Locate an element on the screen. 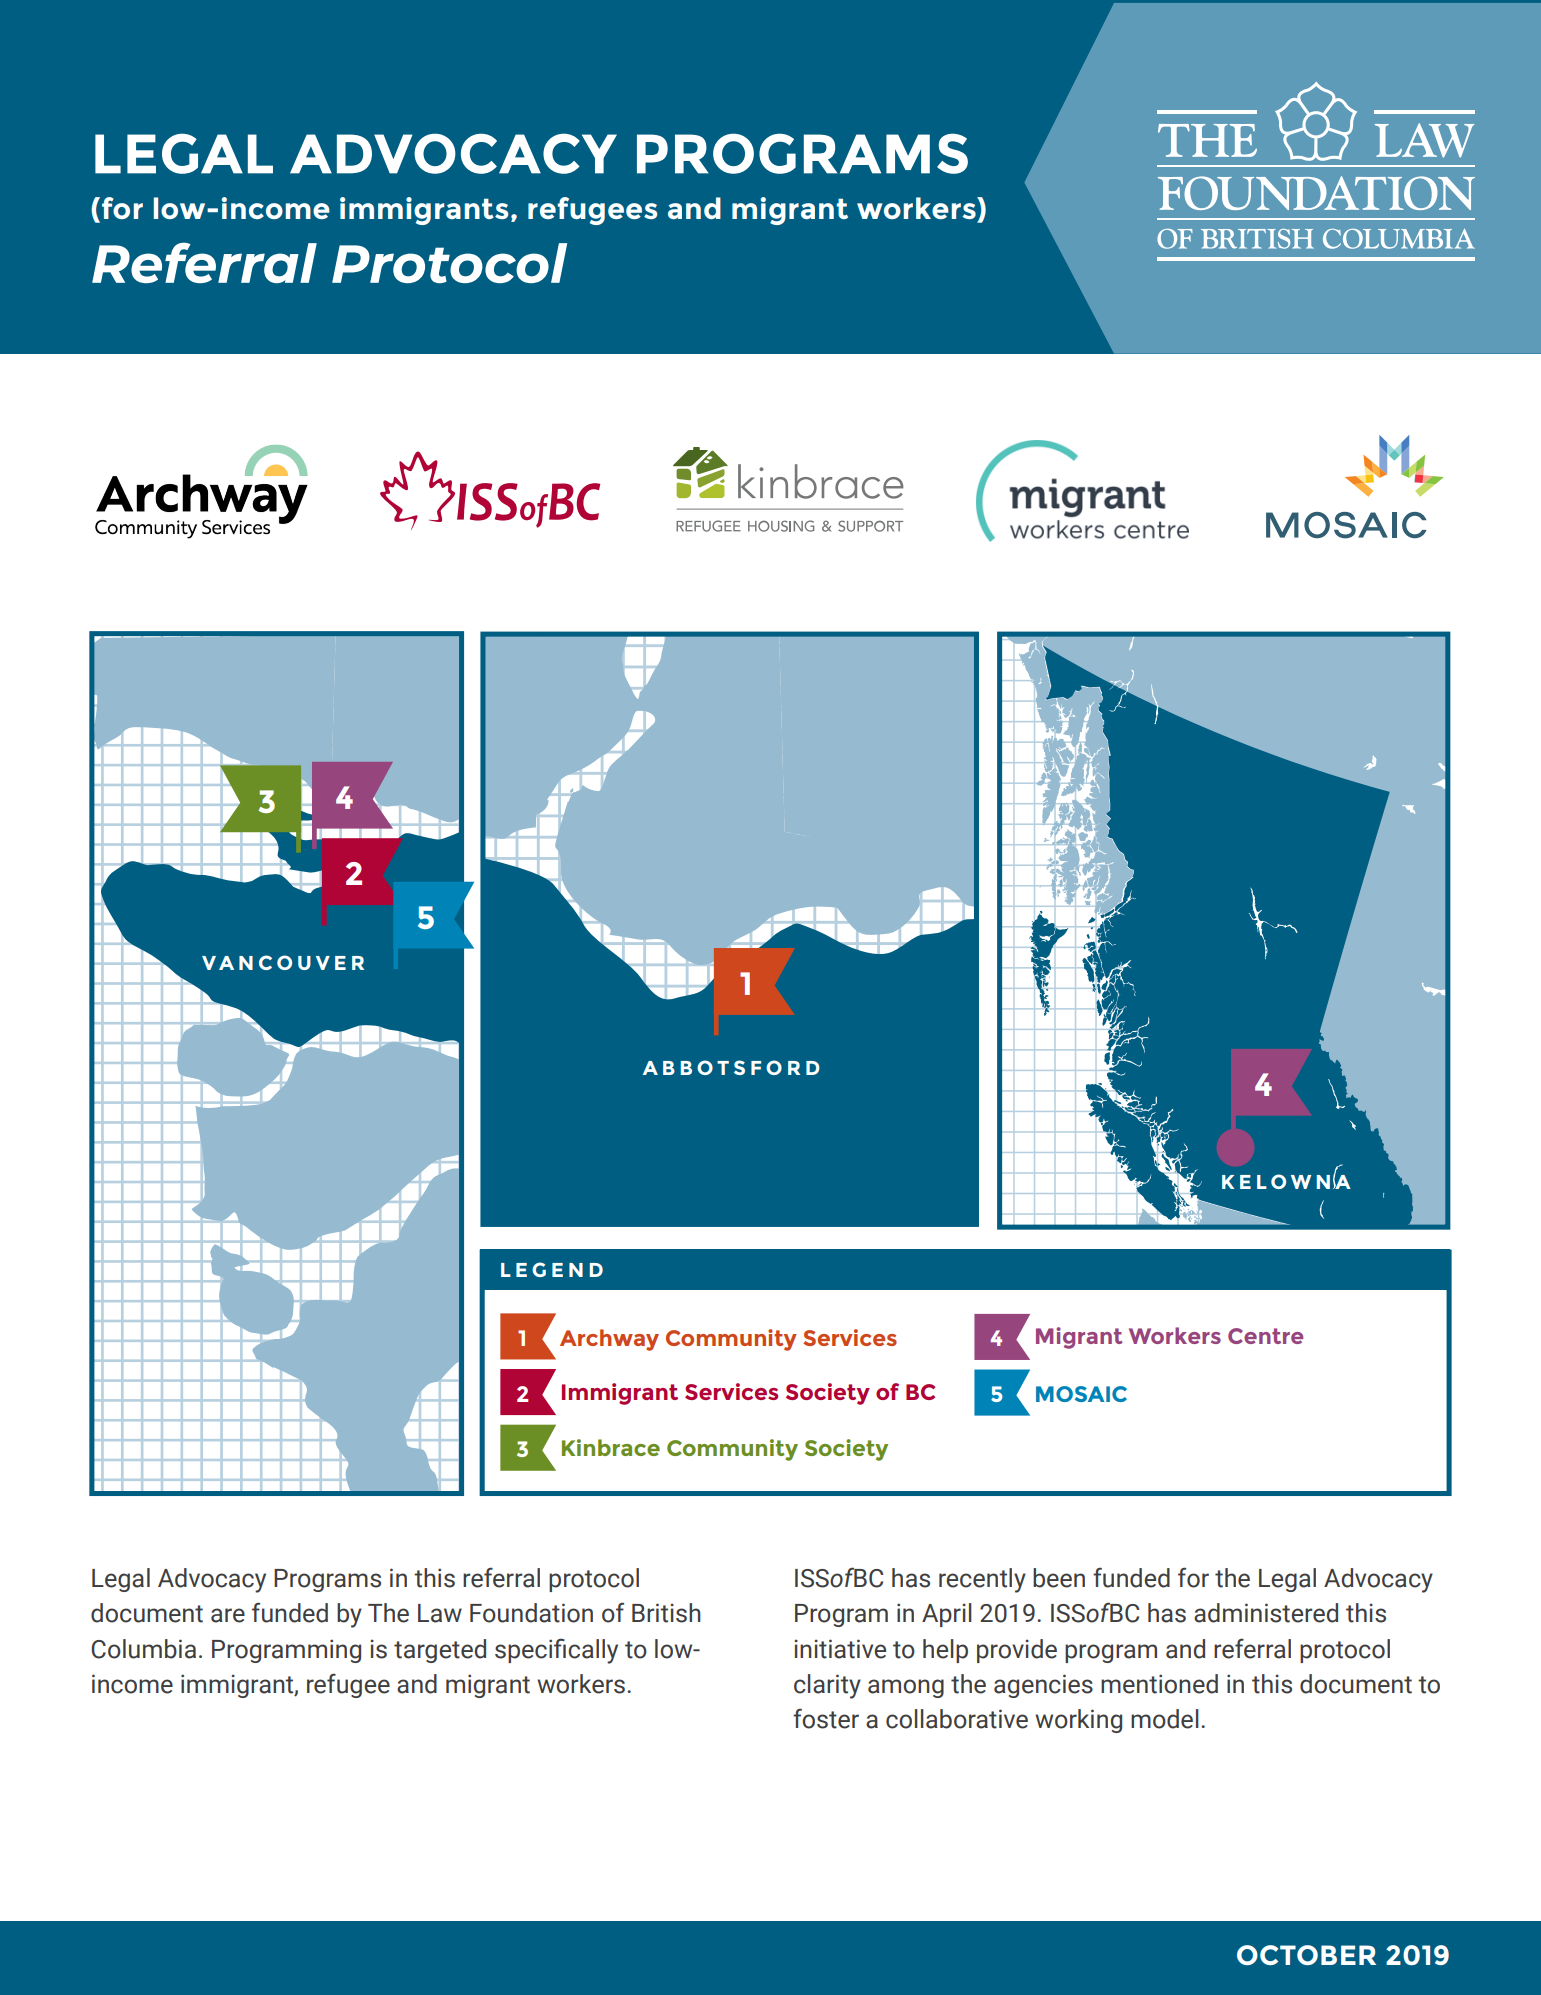 This screenshot has height=1995, width=1541. are is located at coordinates (228, 1615).
